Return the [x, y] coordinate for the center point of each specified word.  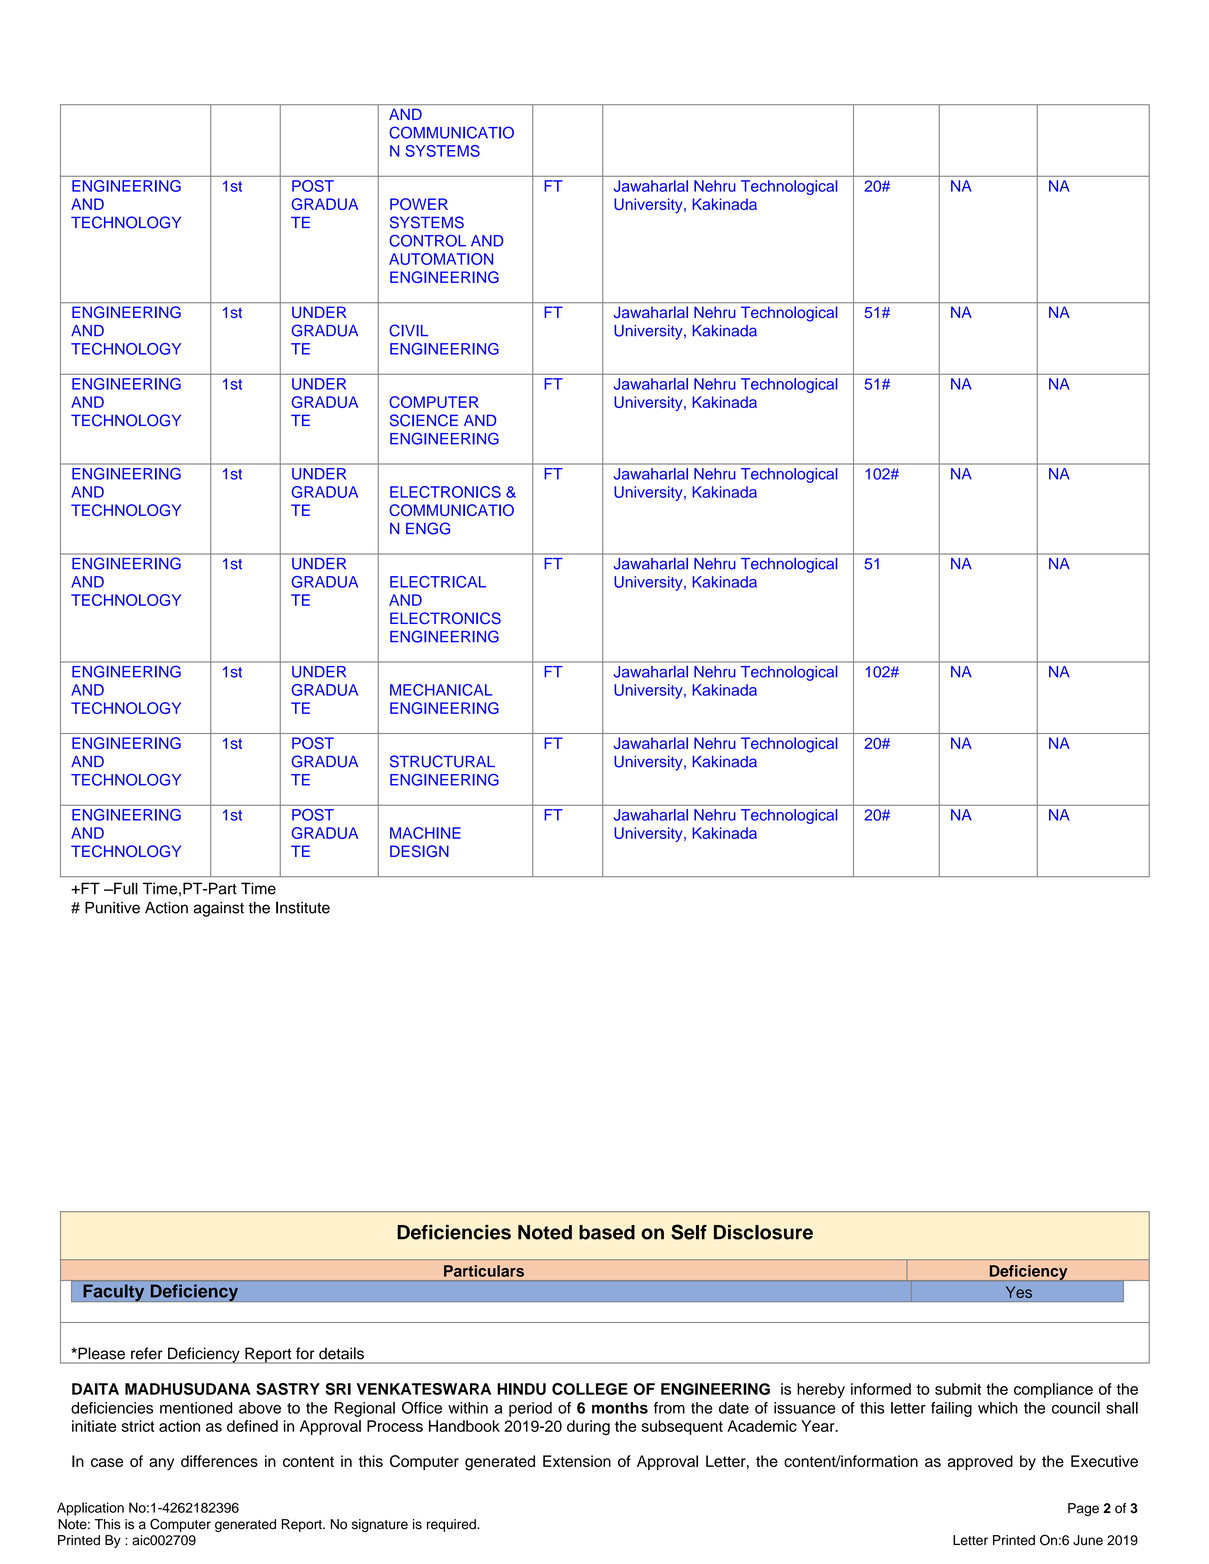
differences [219, 1461]
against [219, 909]
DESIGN [419, 851]
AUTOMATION [441, 259]
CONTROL [427, 241]
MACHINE [425, 833]
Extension [577, 1461]
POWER [419, 204]
